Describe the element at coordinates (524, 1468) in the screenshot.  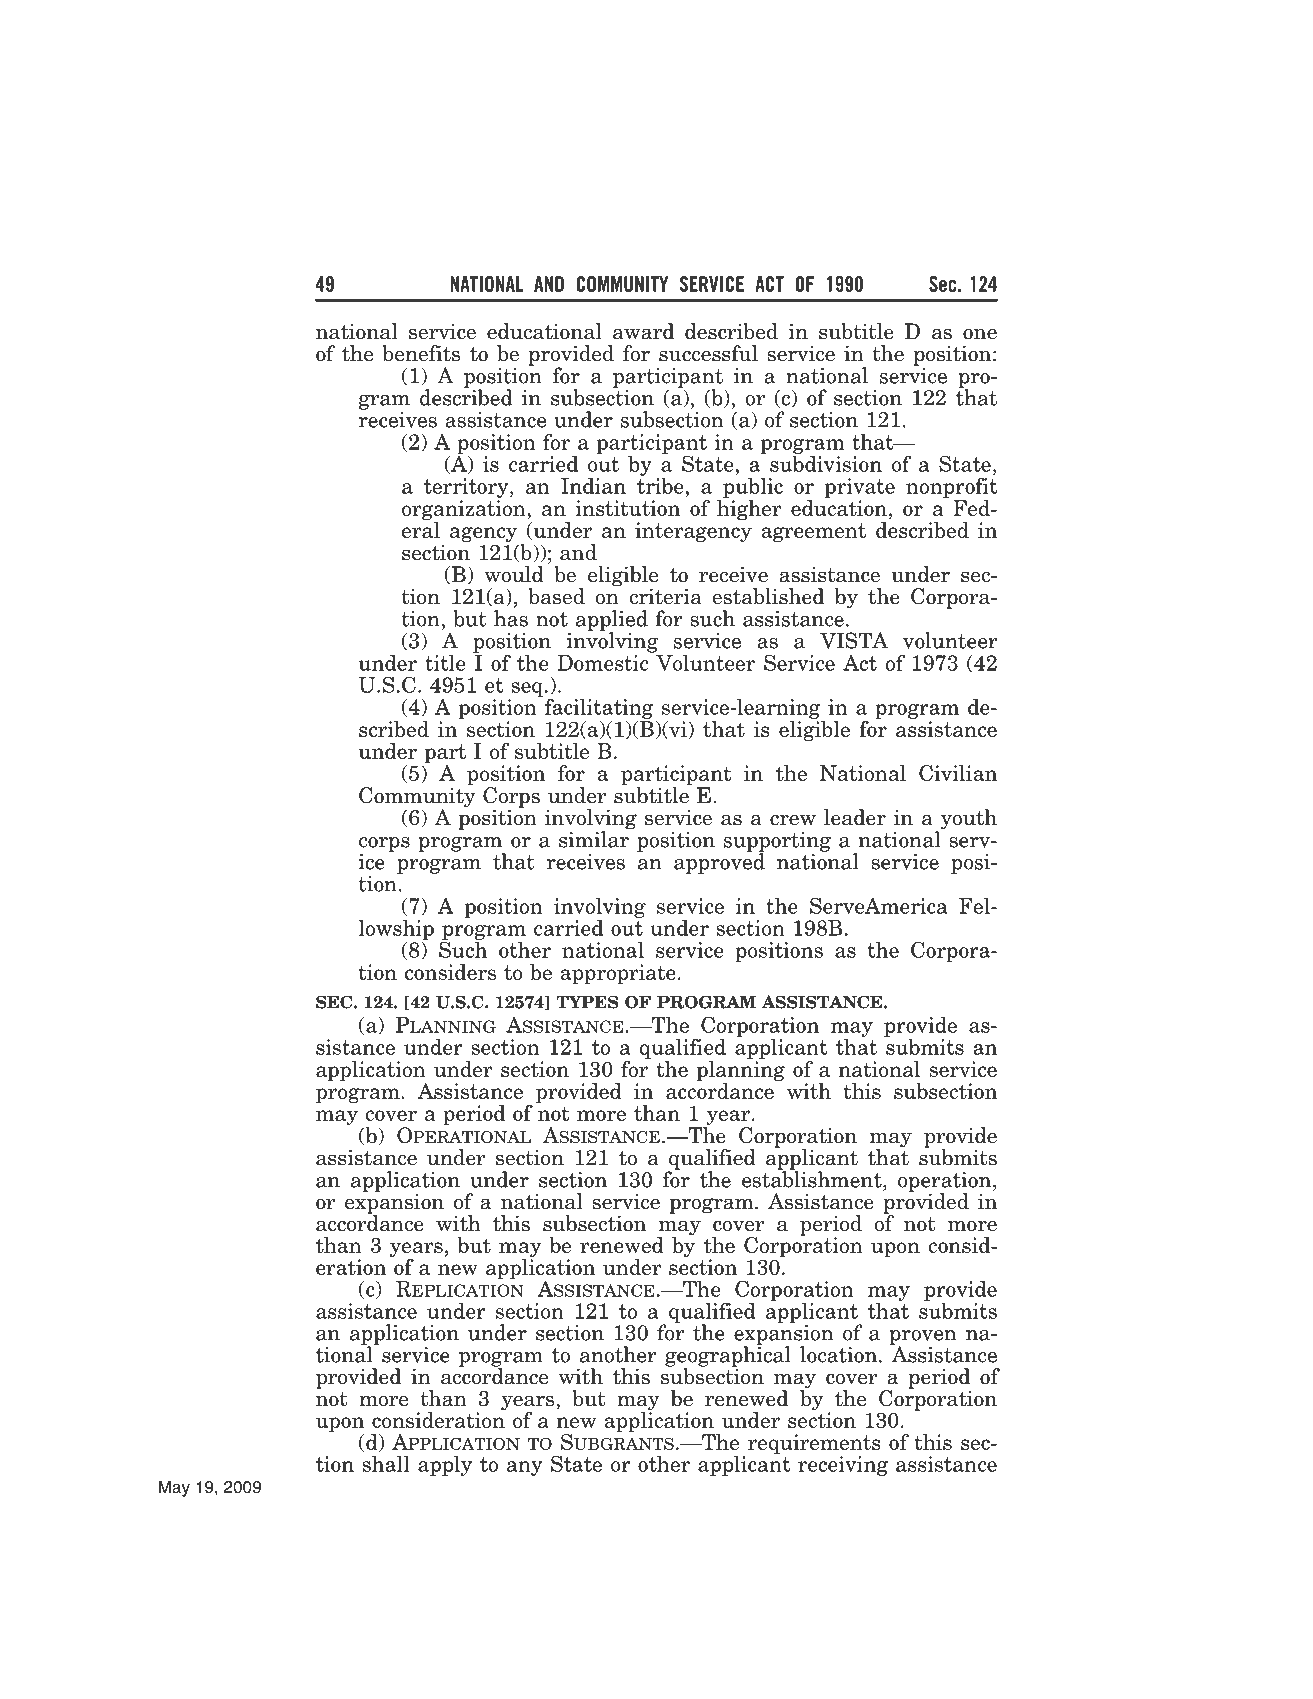
I see `any` at that location.
